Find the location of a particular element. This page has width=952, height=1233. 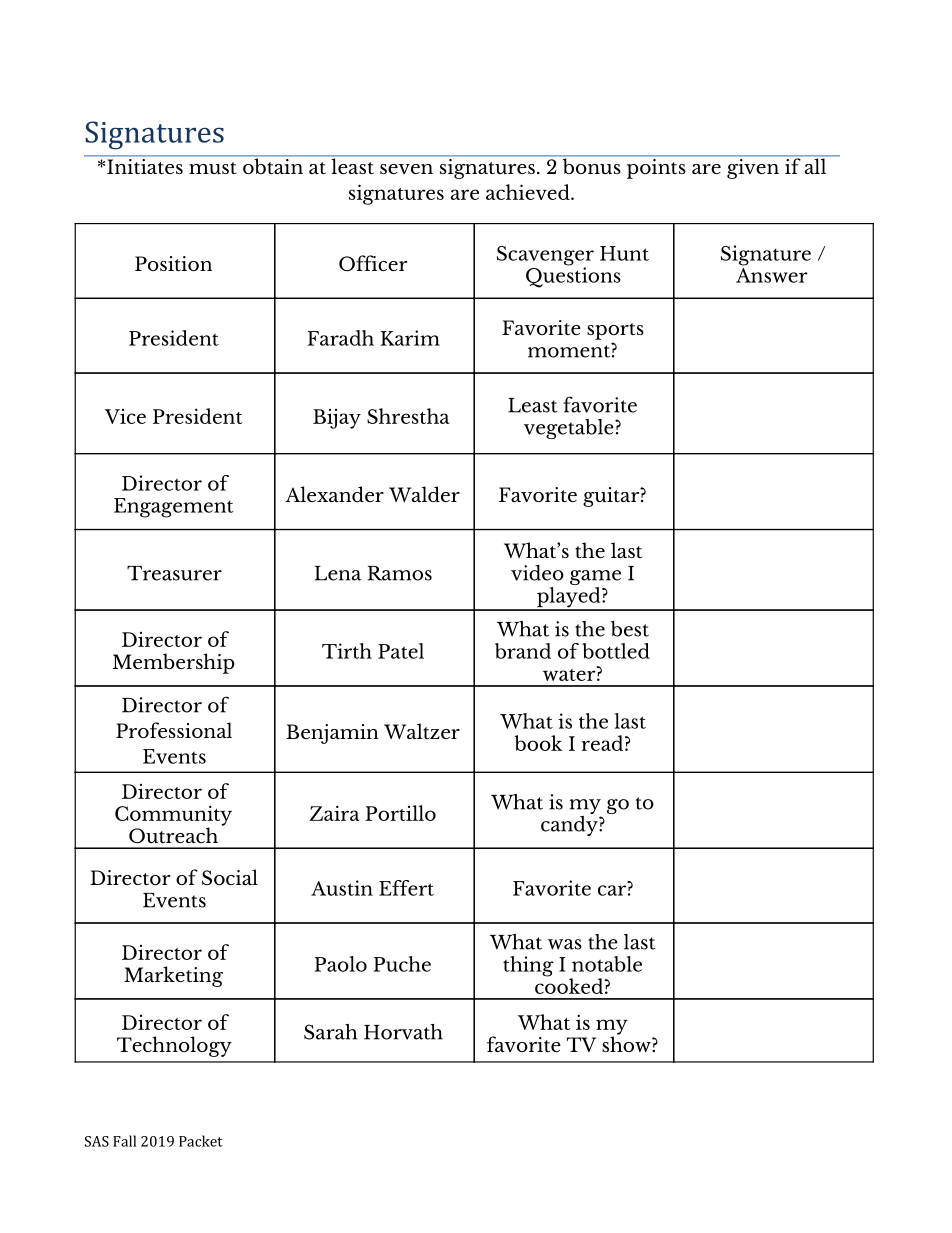

points is located at coordinates (656, 167).
